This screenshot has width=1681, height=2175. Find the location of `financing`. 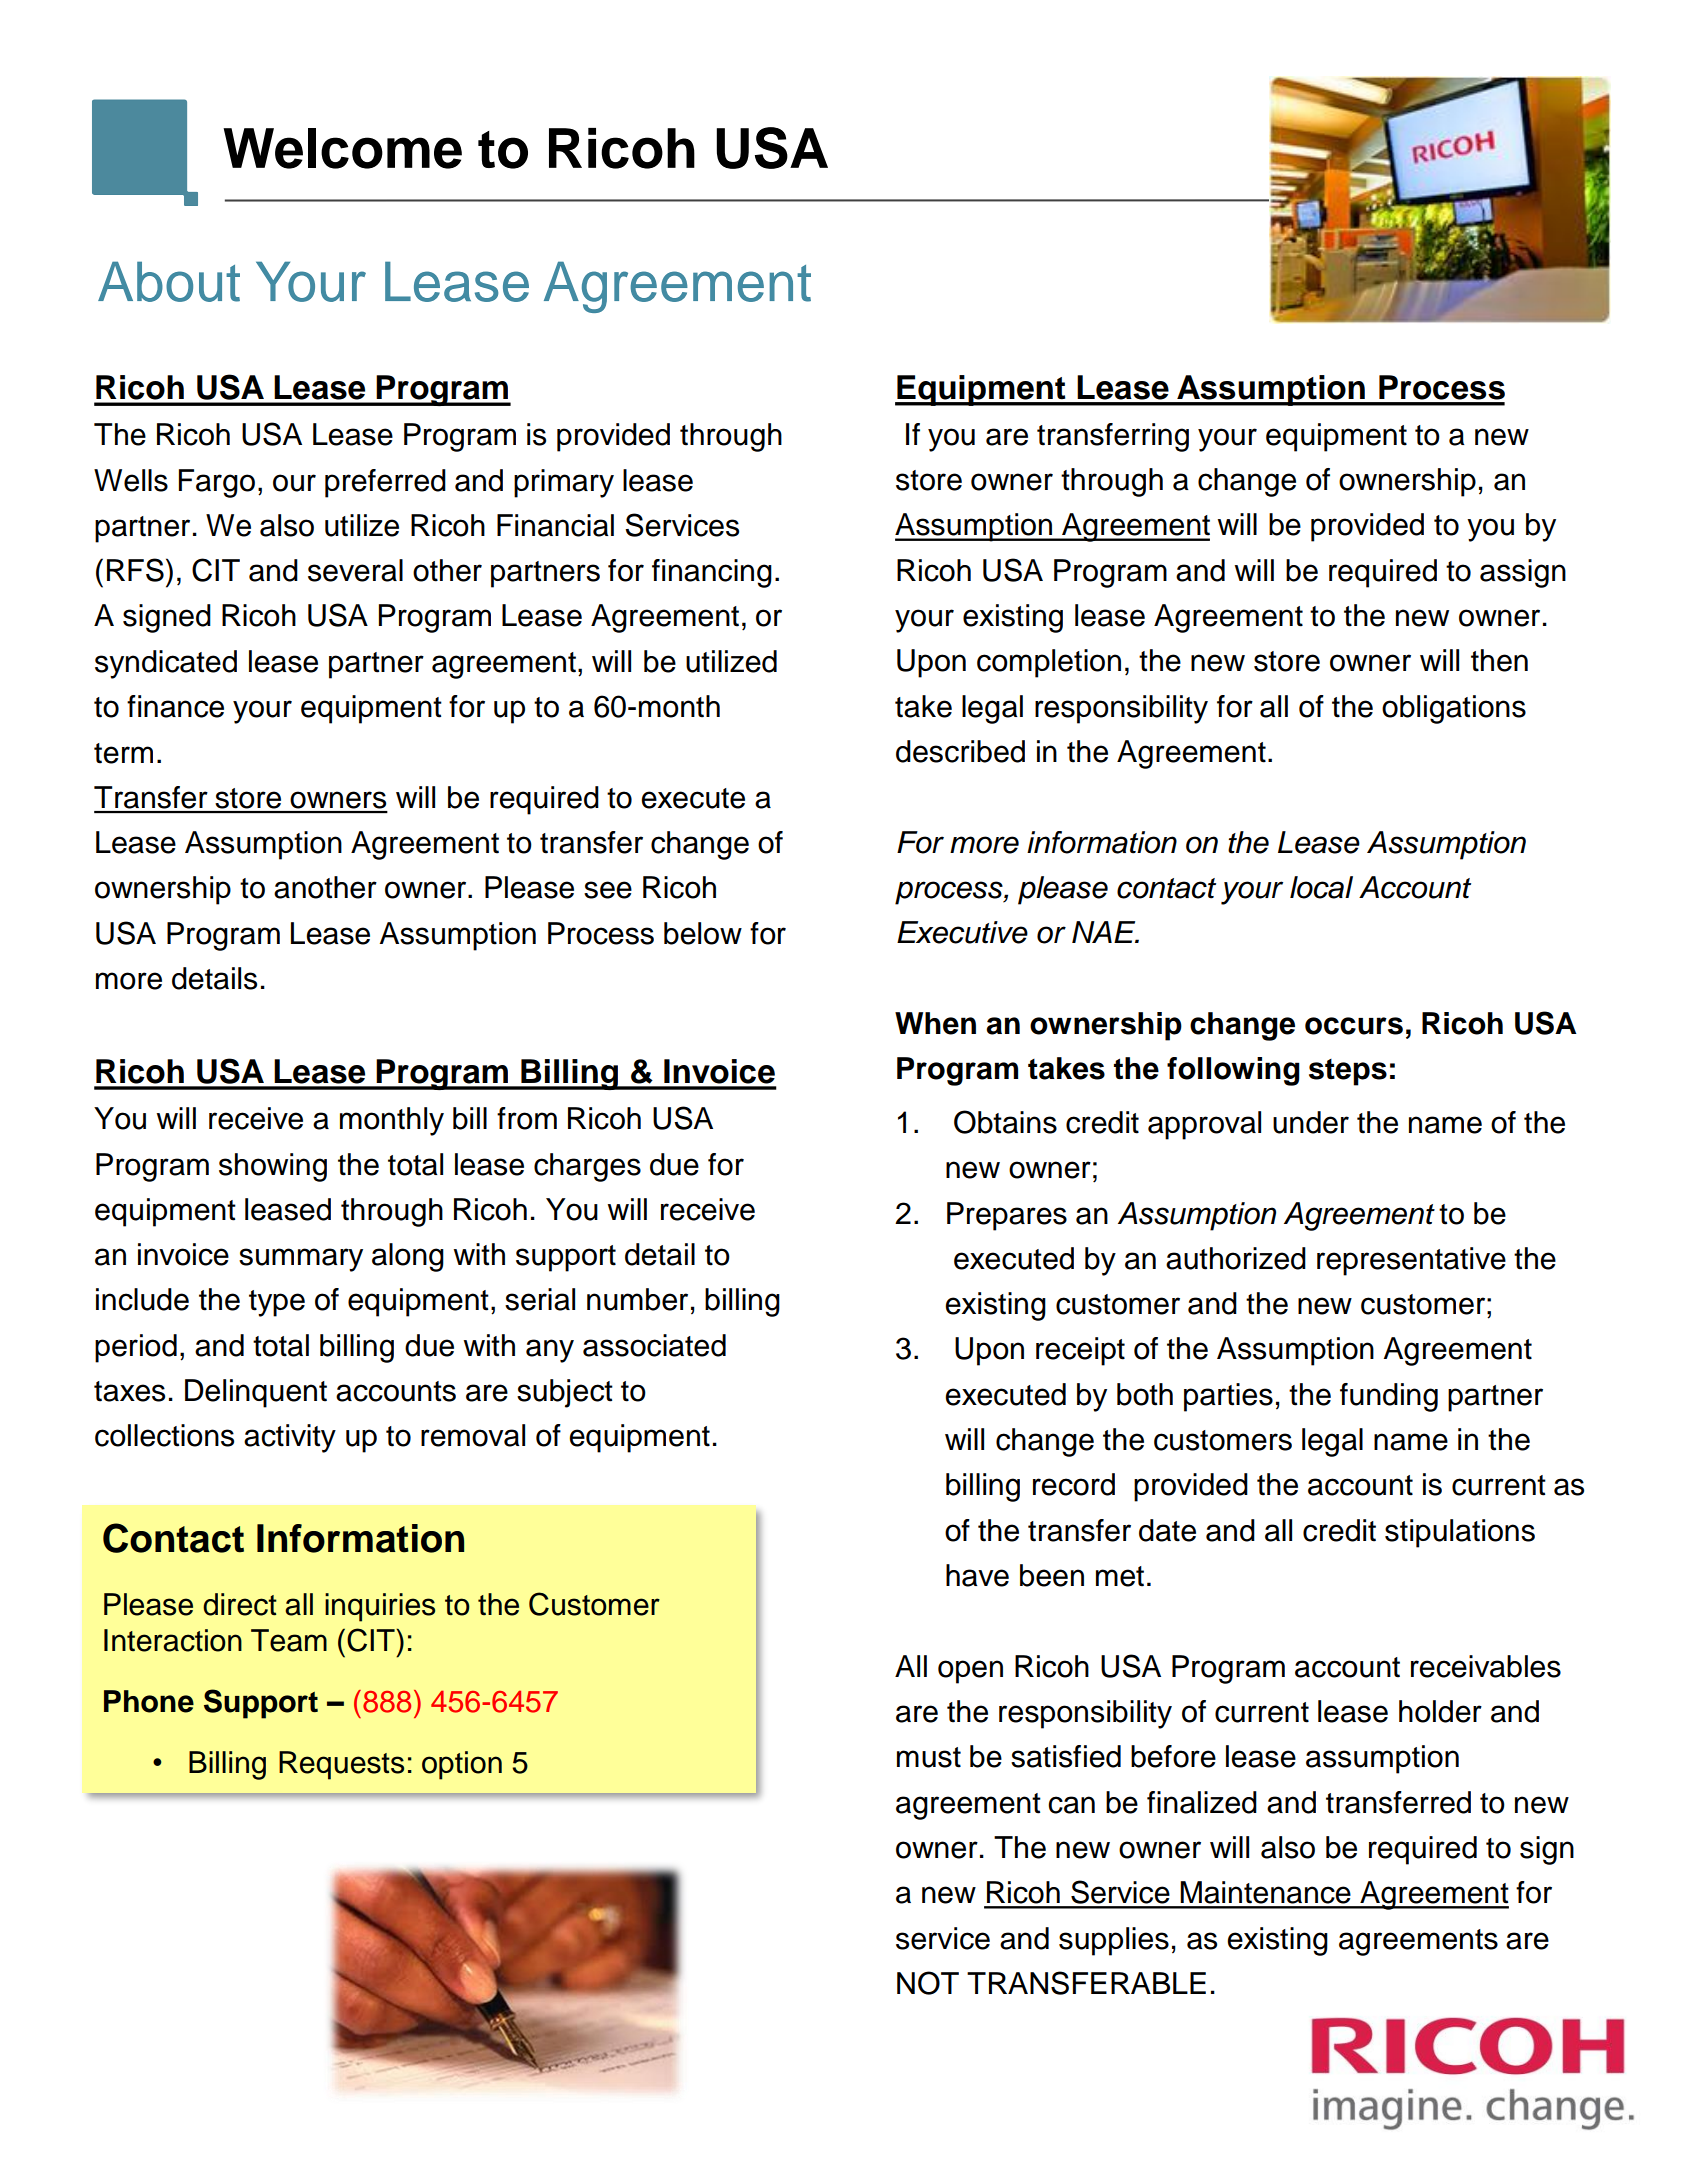

financing is located at coordinates (712, 573).
